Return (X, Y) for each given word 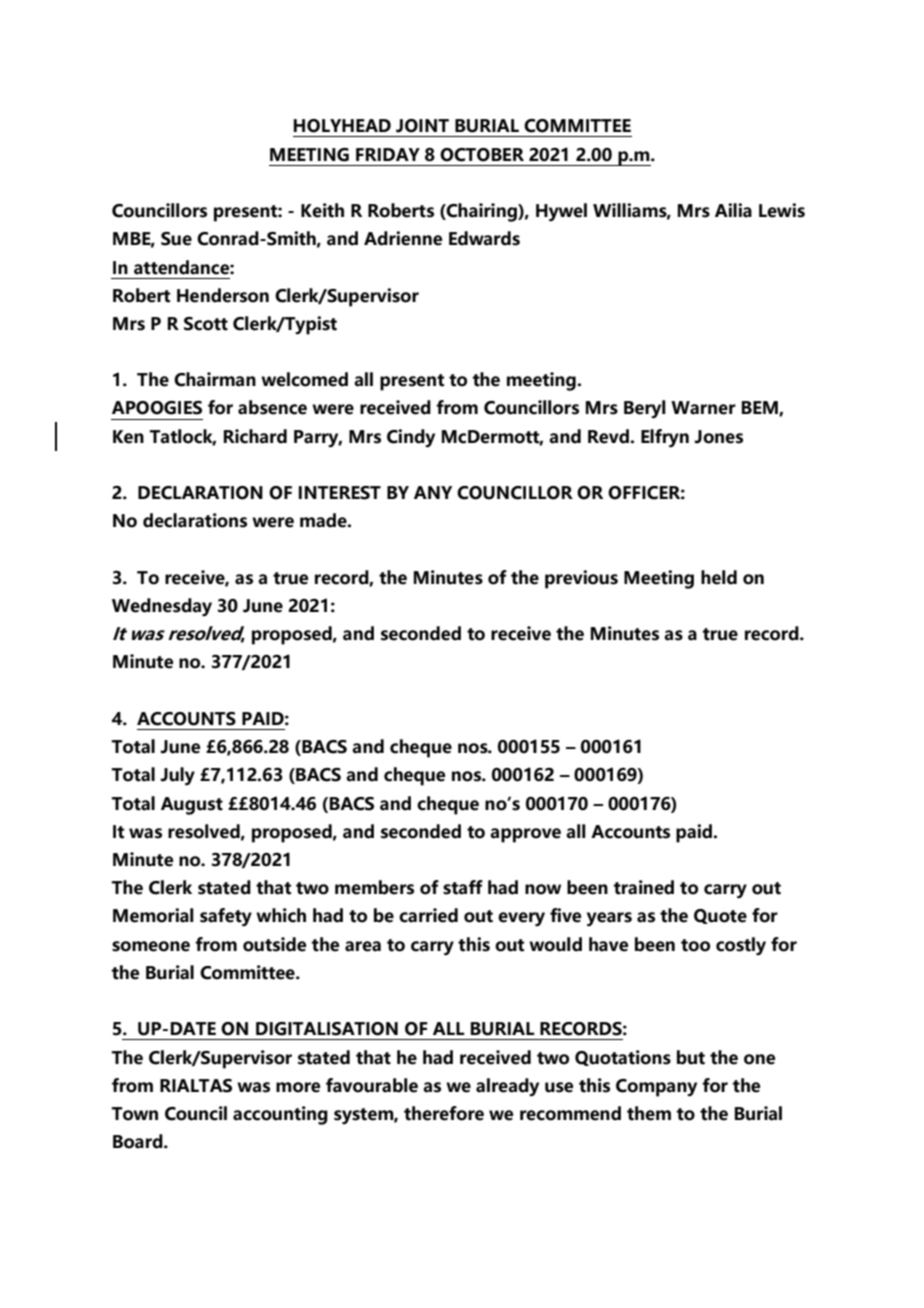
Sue (176, 239)
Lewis (782, 210)
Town (134, 1114)
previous (581, 579)
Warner (703, 408)
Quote (720, 916)
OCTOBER (482, 155)
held (719, 577)
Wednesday (162, 607)
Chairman (215, 379)
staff (463, 887)
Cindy (411, 438)
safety (226, 917)
